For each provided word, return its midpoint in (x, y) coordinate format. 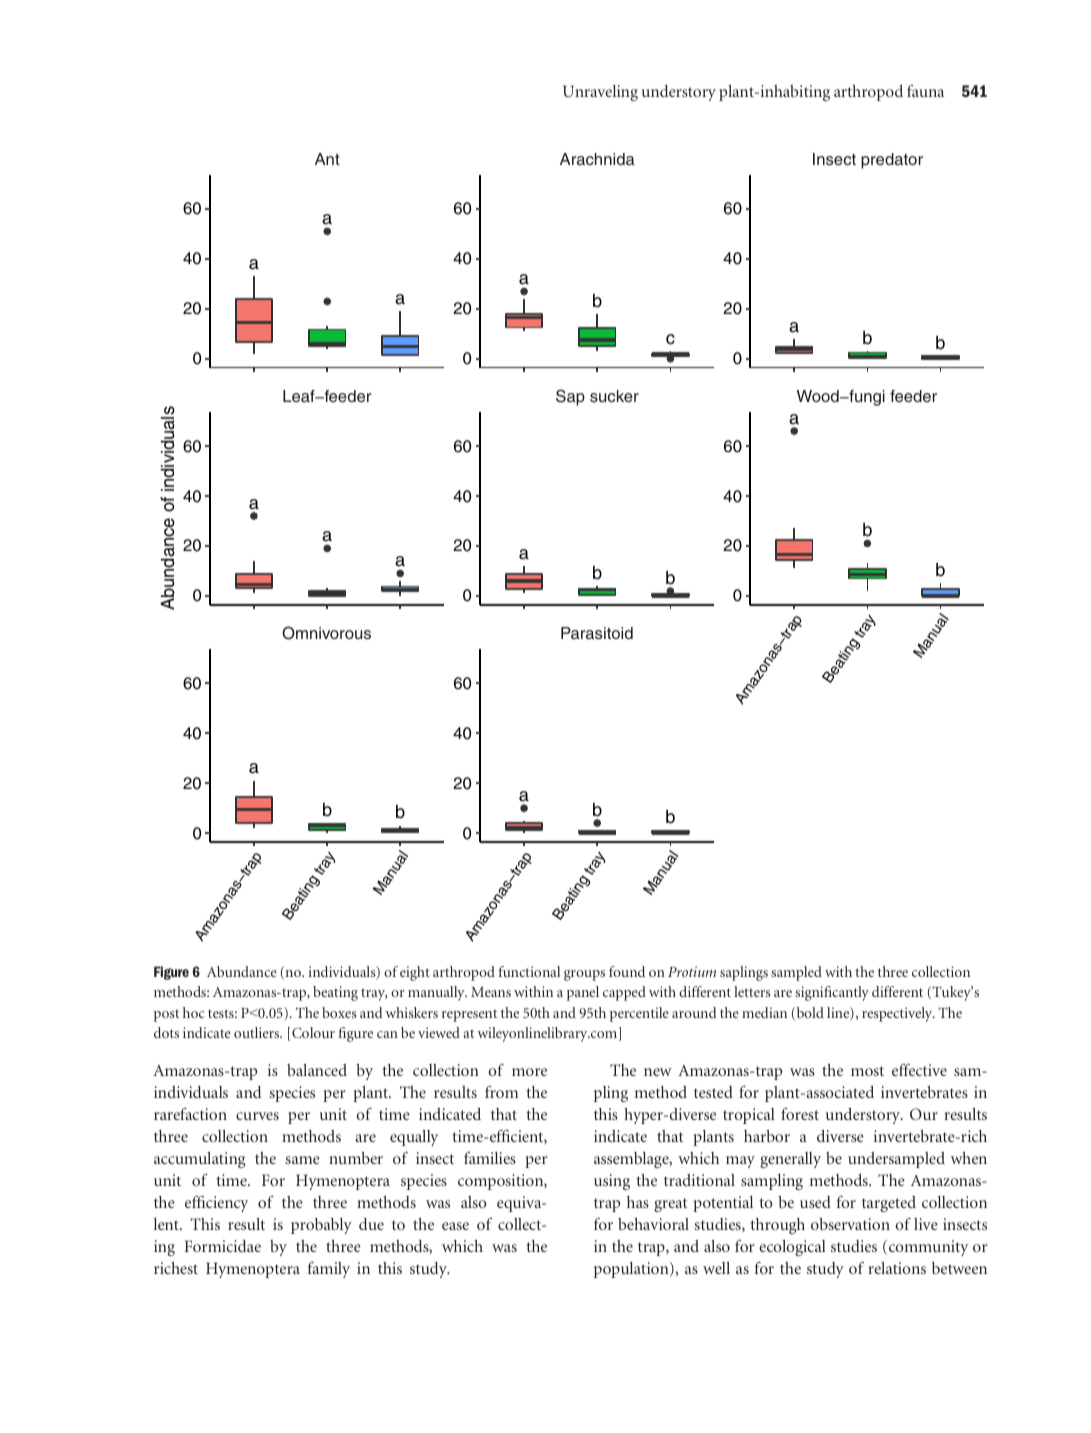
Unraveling (600, 93)
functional (529, 971)
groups (584, 975)
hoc (193, 1012)
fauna (925, 91)
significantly (832, 993)
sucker (614, 396)
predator (892, 161)
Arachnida (597, 159)
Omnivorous (326, 633)
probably (321, 1226)
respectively (898, 1014)
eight (415, 973)
